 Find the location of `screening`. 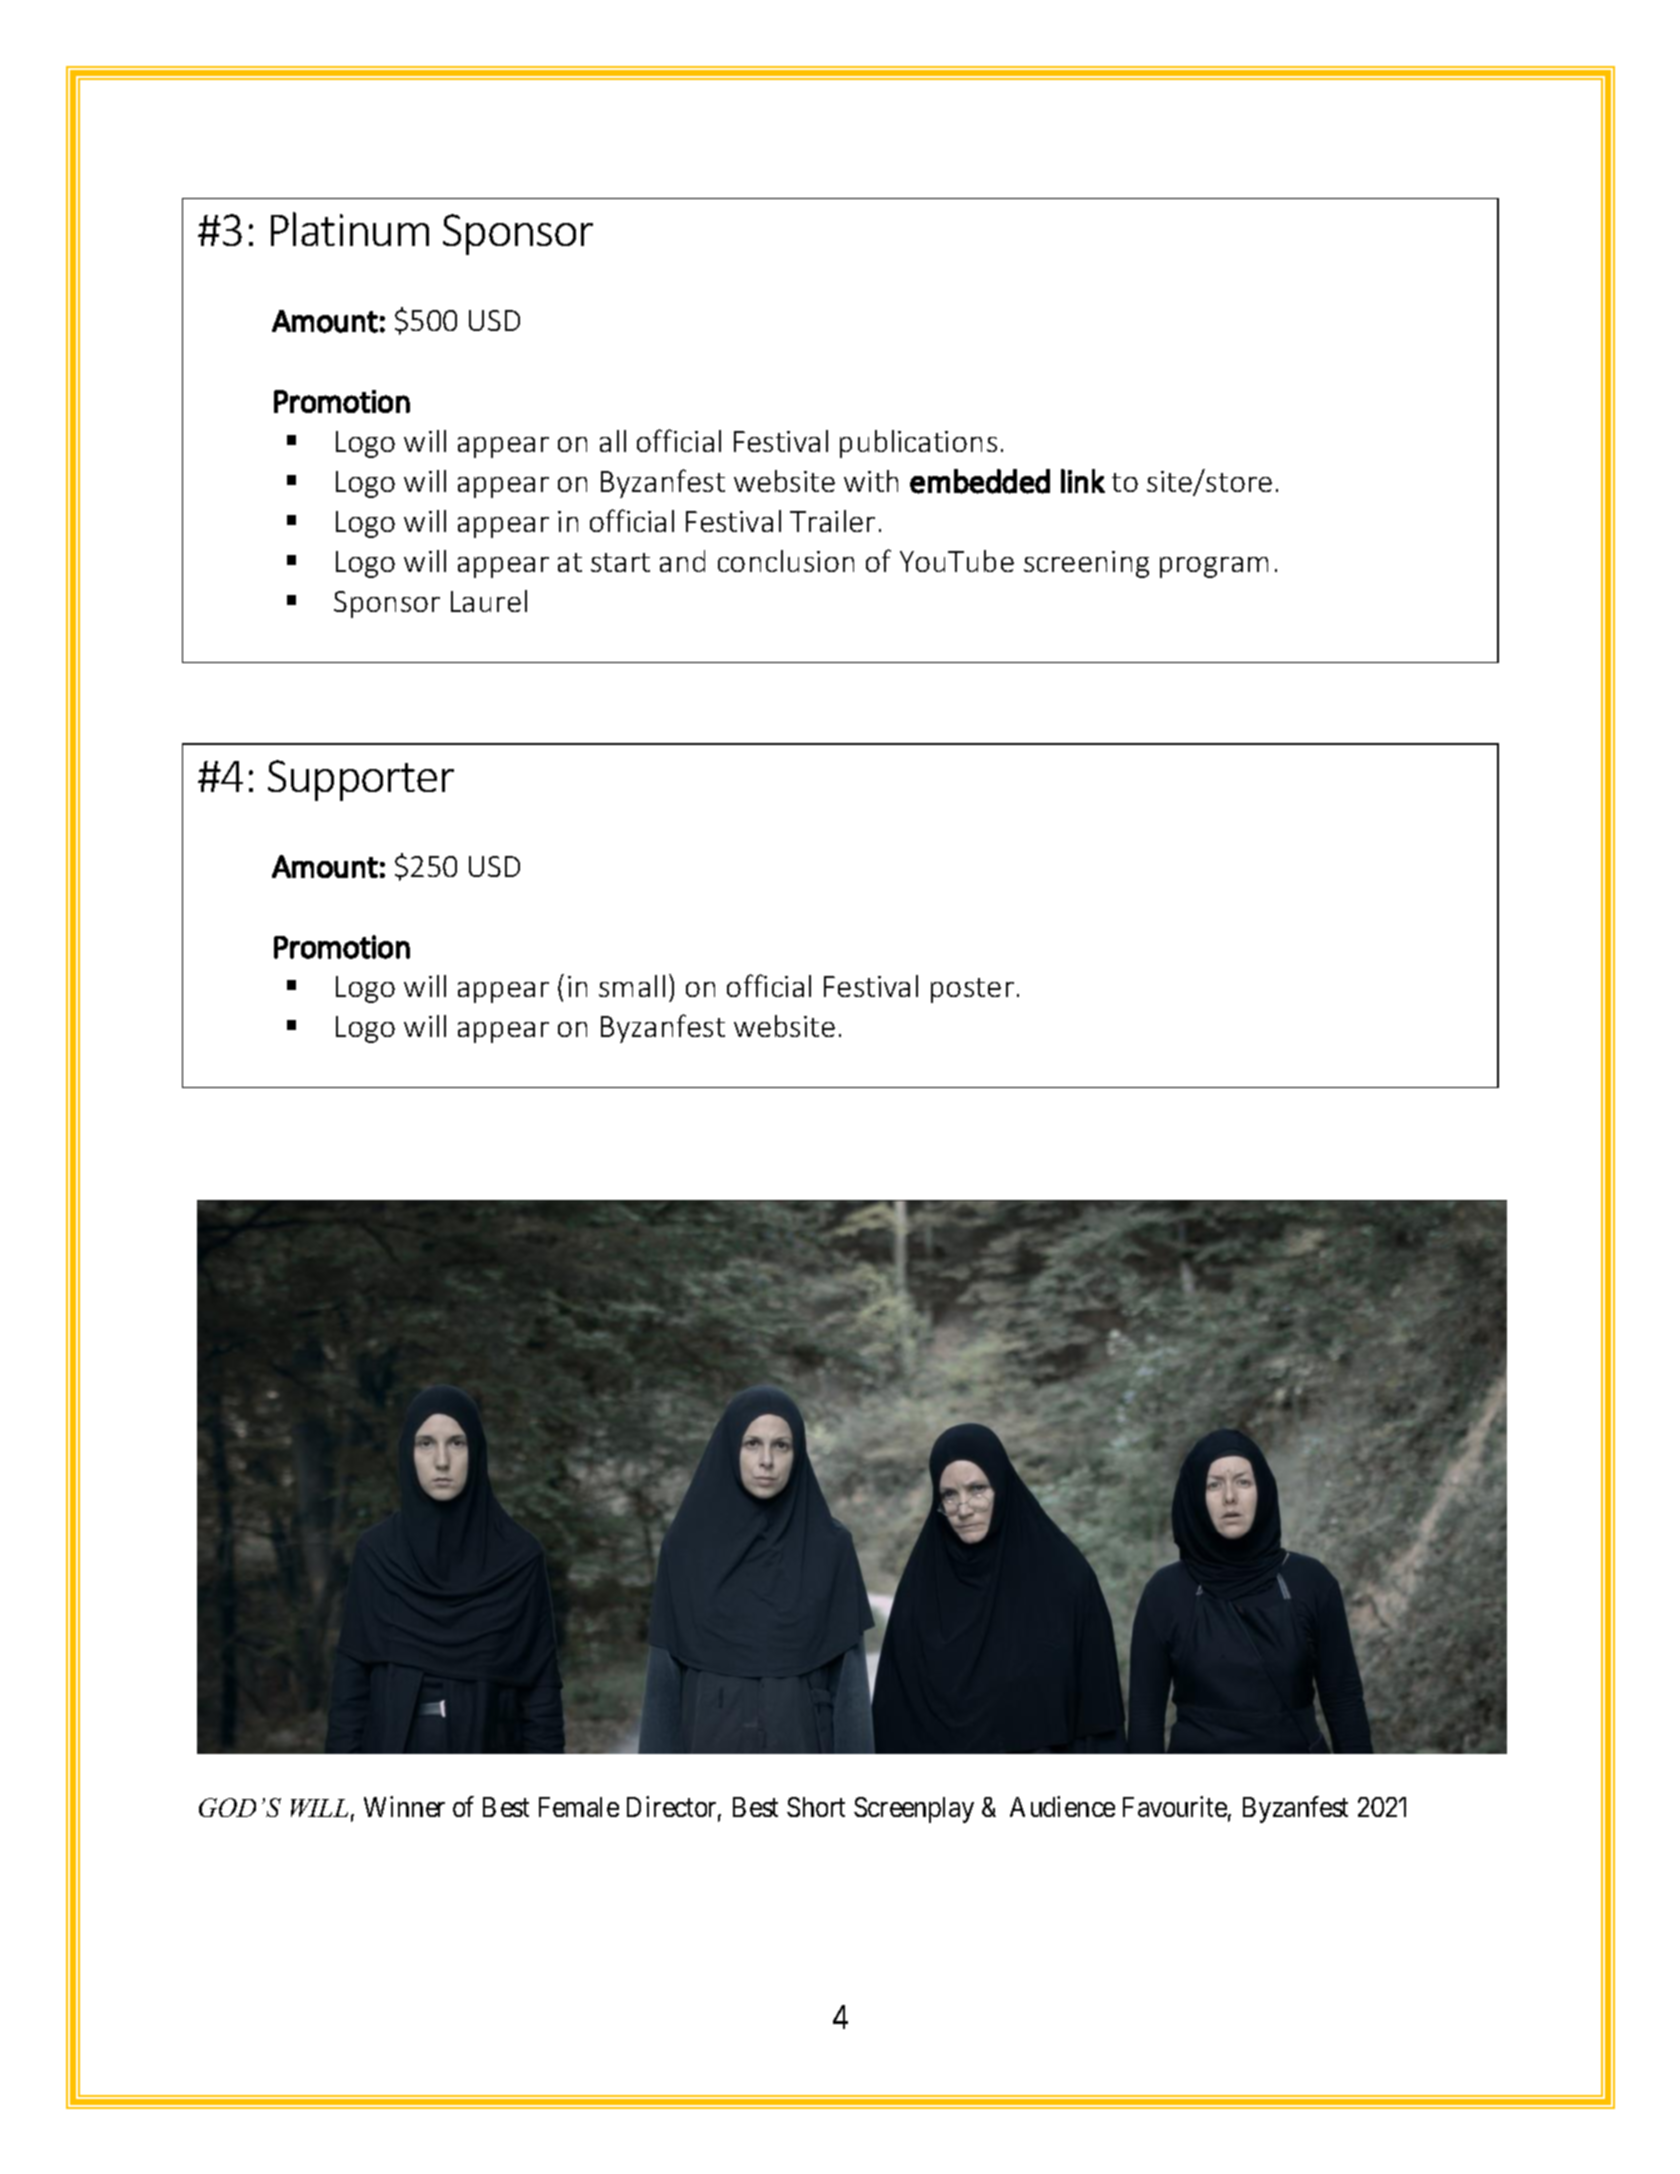

screening is located at coordinates (1086, 564).
